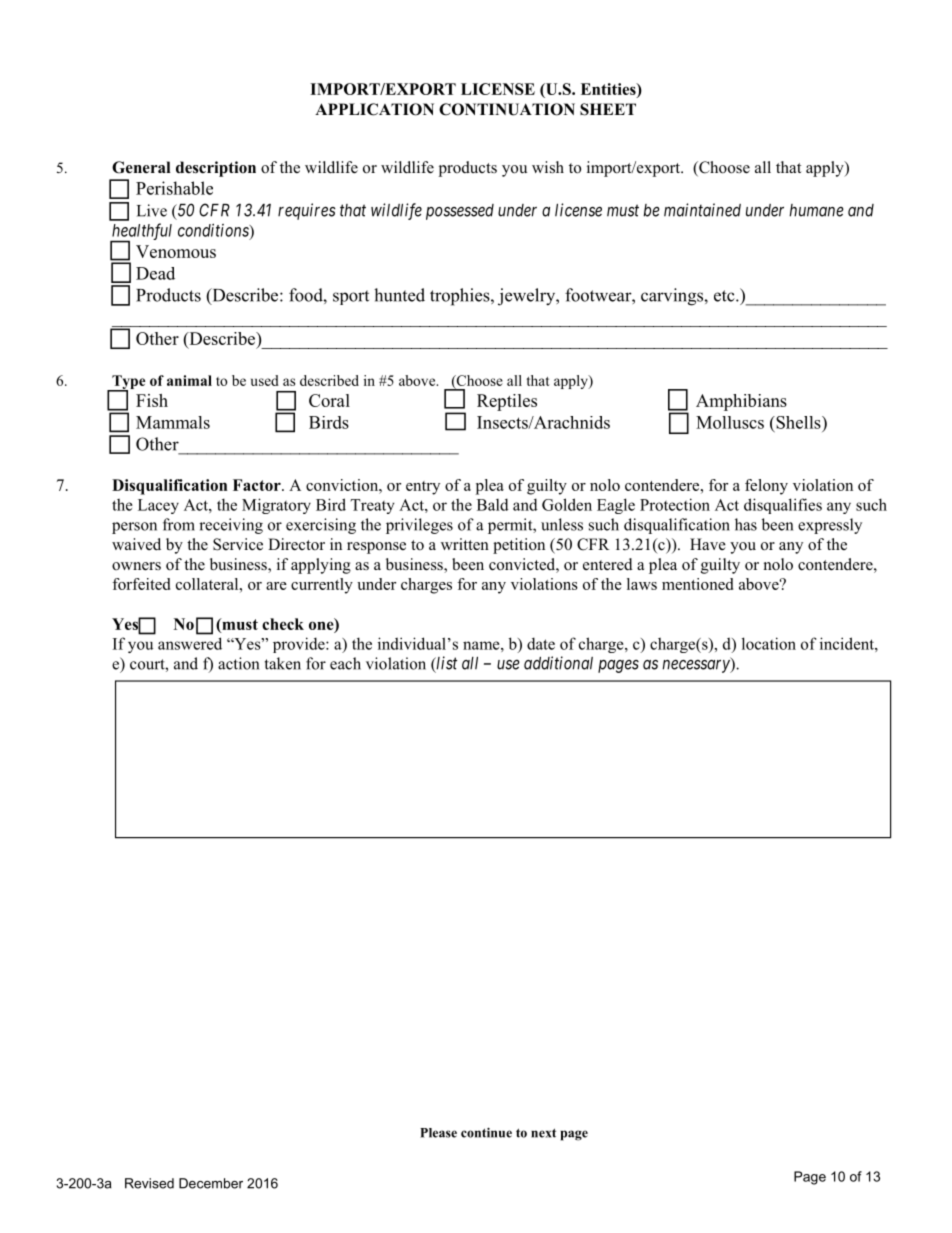 The height and width of the image is (1233, 952). What do you see at coordinates (238, 663) in the image?
I see `action` at bounding box center [238, 663].
